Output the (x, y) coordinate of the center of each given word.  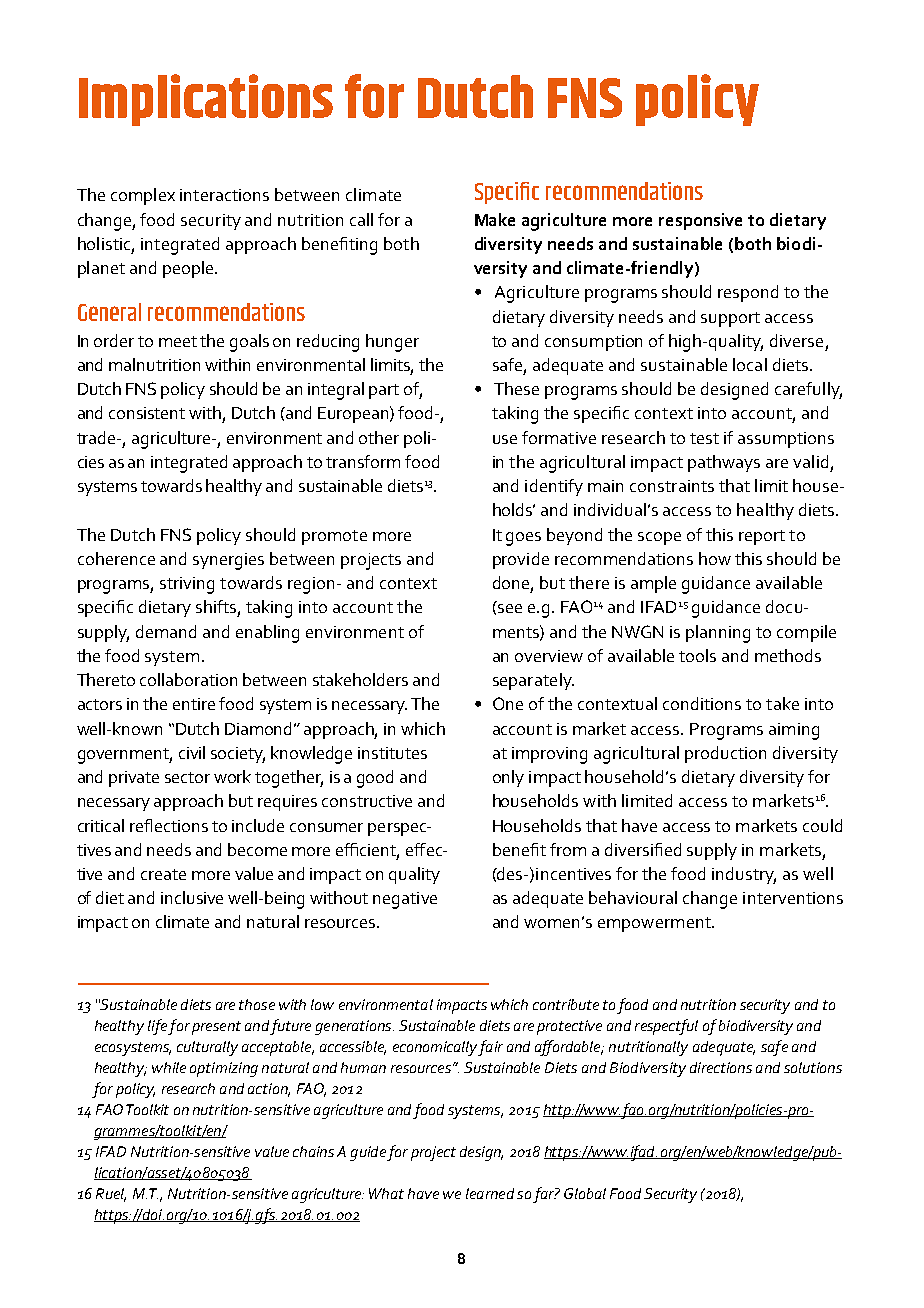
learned (490, 1193)
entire (194, 704)
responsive (700, 221)
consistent (147, 413)
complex (143, 196)
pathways (724, 463)
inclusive (192, 897)
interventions (793, 898)
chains (313, 1151)
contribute (566, 1004)
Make (495, 219)
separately (533, 681)
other (379, 437)
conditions (702, 703)
